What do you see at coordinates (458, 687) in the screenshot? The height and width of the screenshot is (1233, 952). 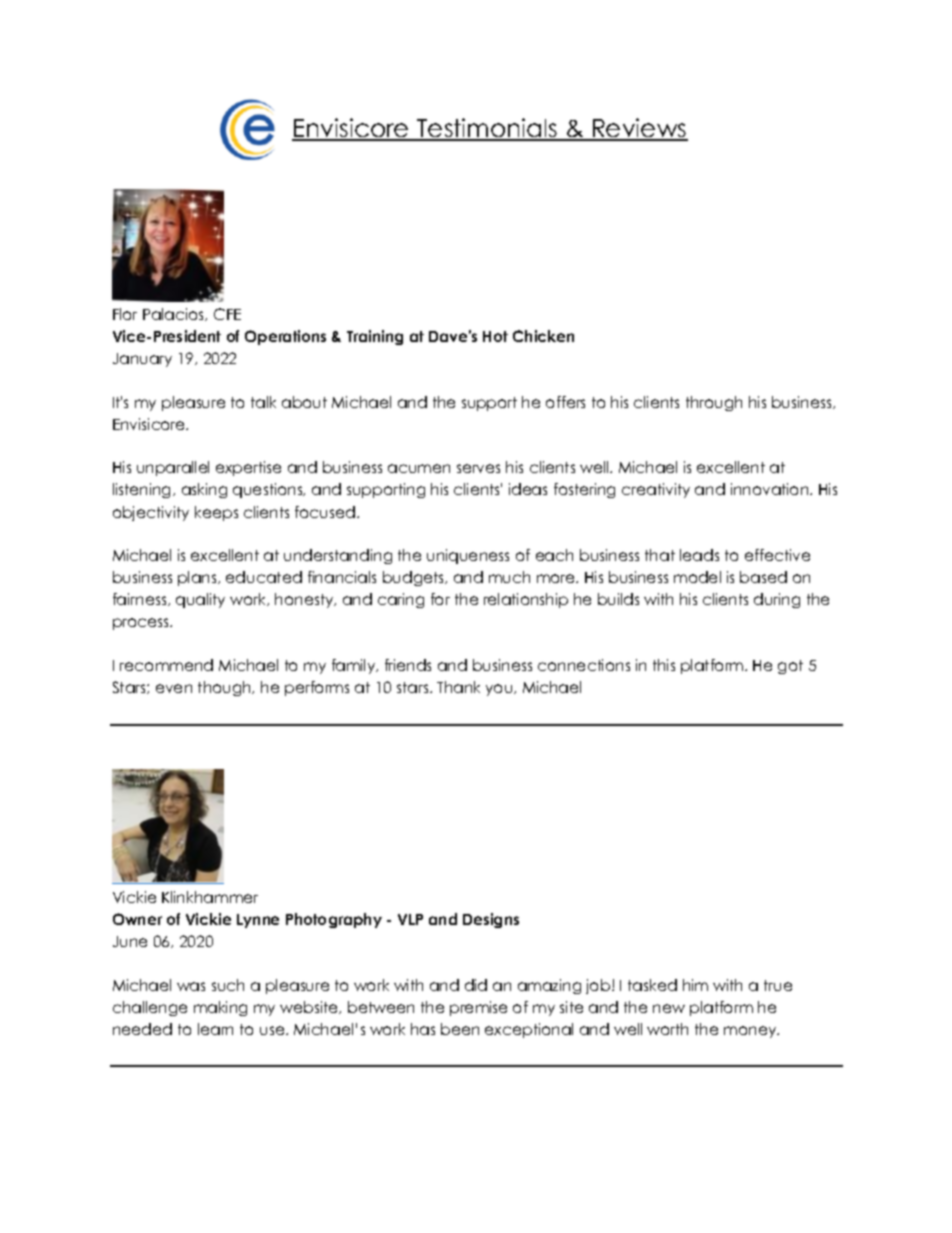 I see `Thank` at bounding box center [458, 687].
